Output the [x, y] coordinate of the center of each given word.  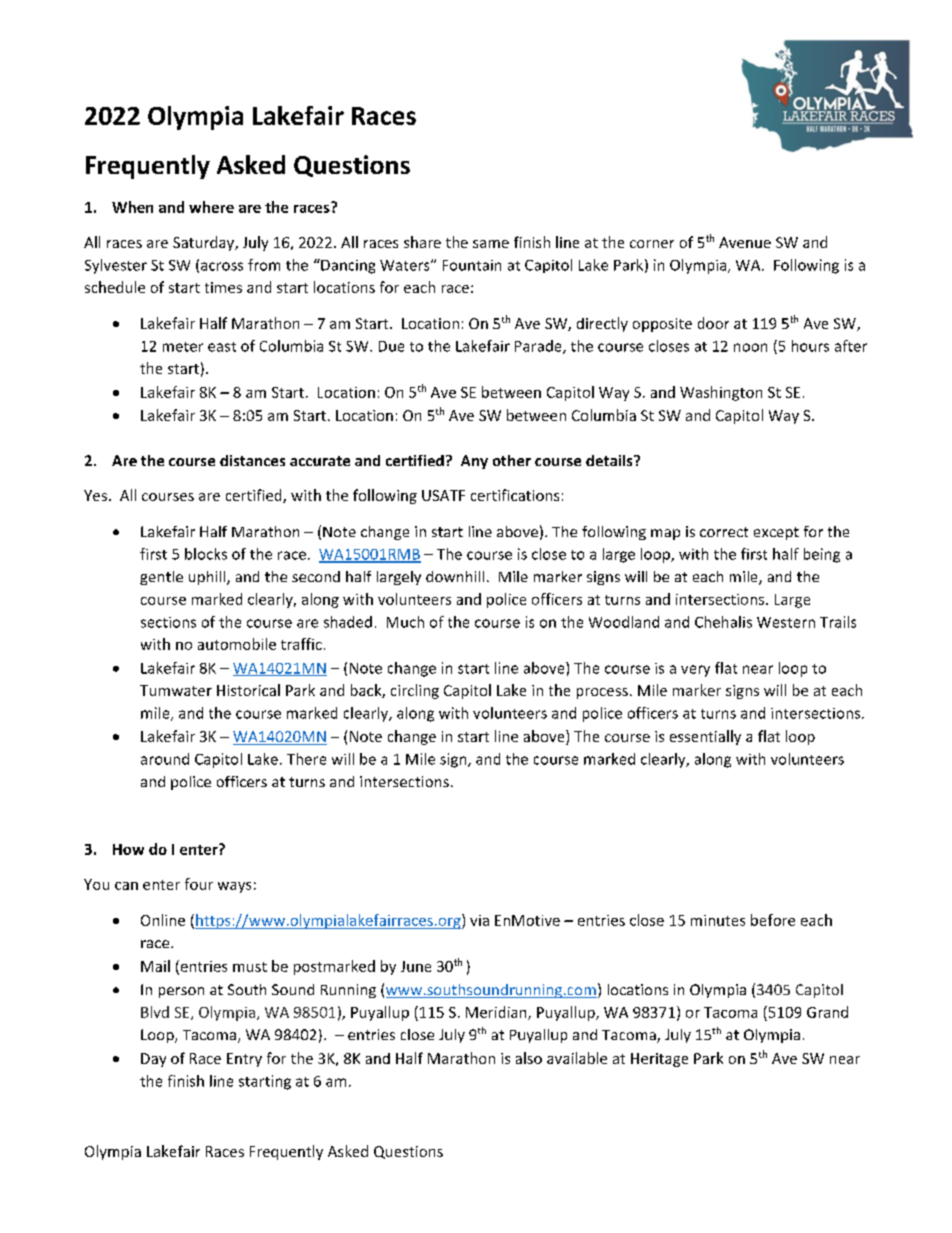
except [776, 533]
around [165, 759]
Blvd [155, 1012]
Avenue [745, 242]
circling [415, 691]
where [211, 207]
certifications [515, 495]
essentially [705, 737]
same [491, 244]
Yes [95, 495]
